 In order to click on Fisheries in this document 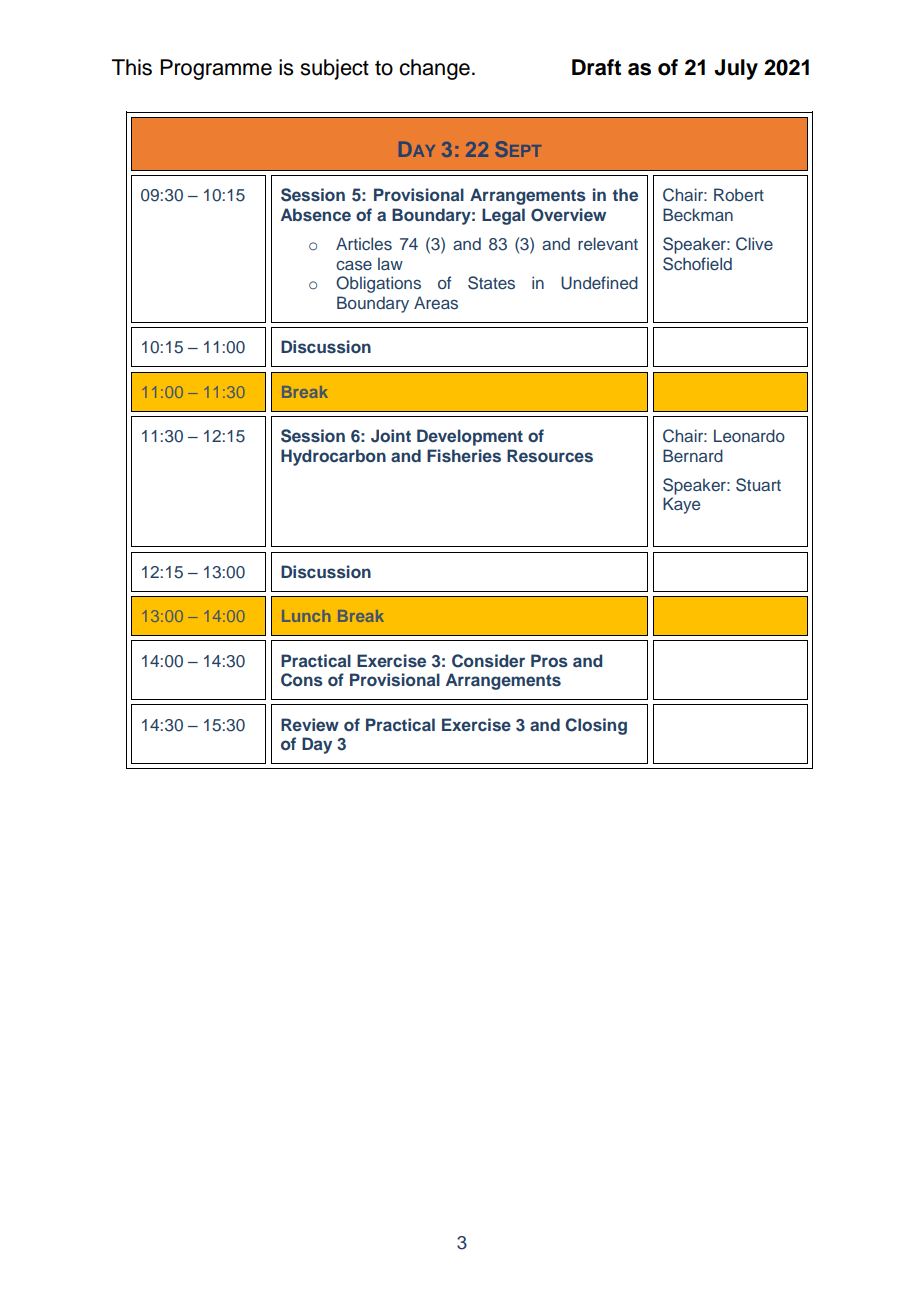, I will do `click(464, 455)`.
